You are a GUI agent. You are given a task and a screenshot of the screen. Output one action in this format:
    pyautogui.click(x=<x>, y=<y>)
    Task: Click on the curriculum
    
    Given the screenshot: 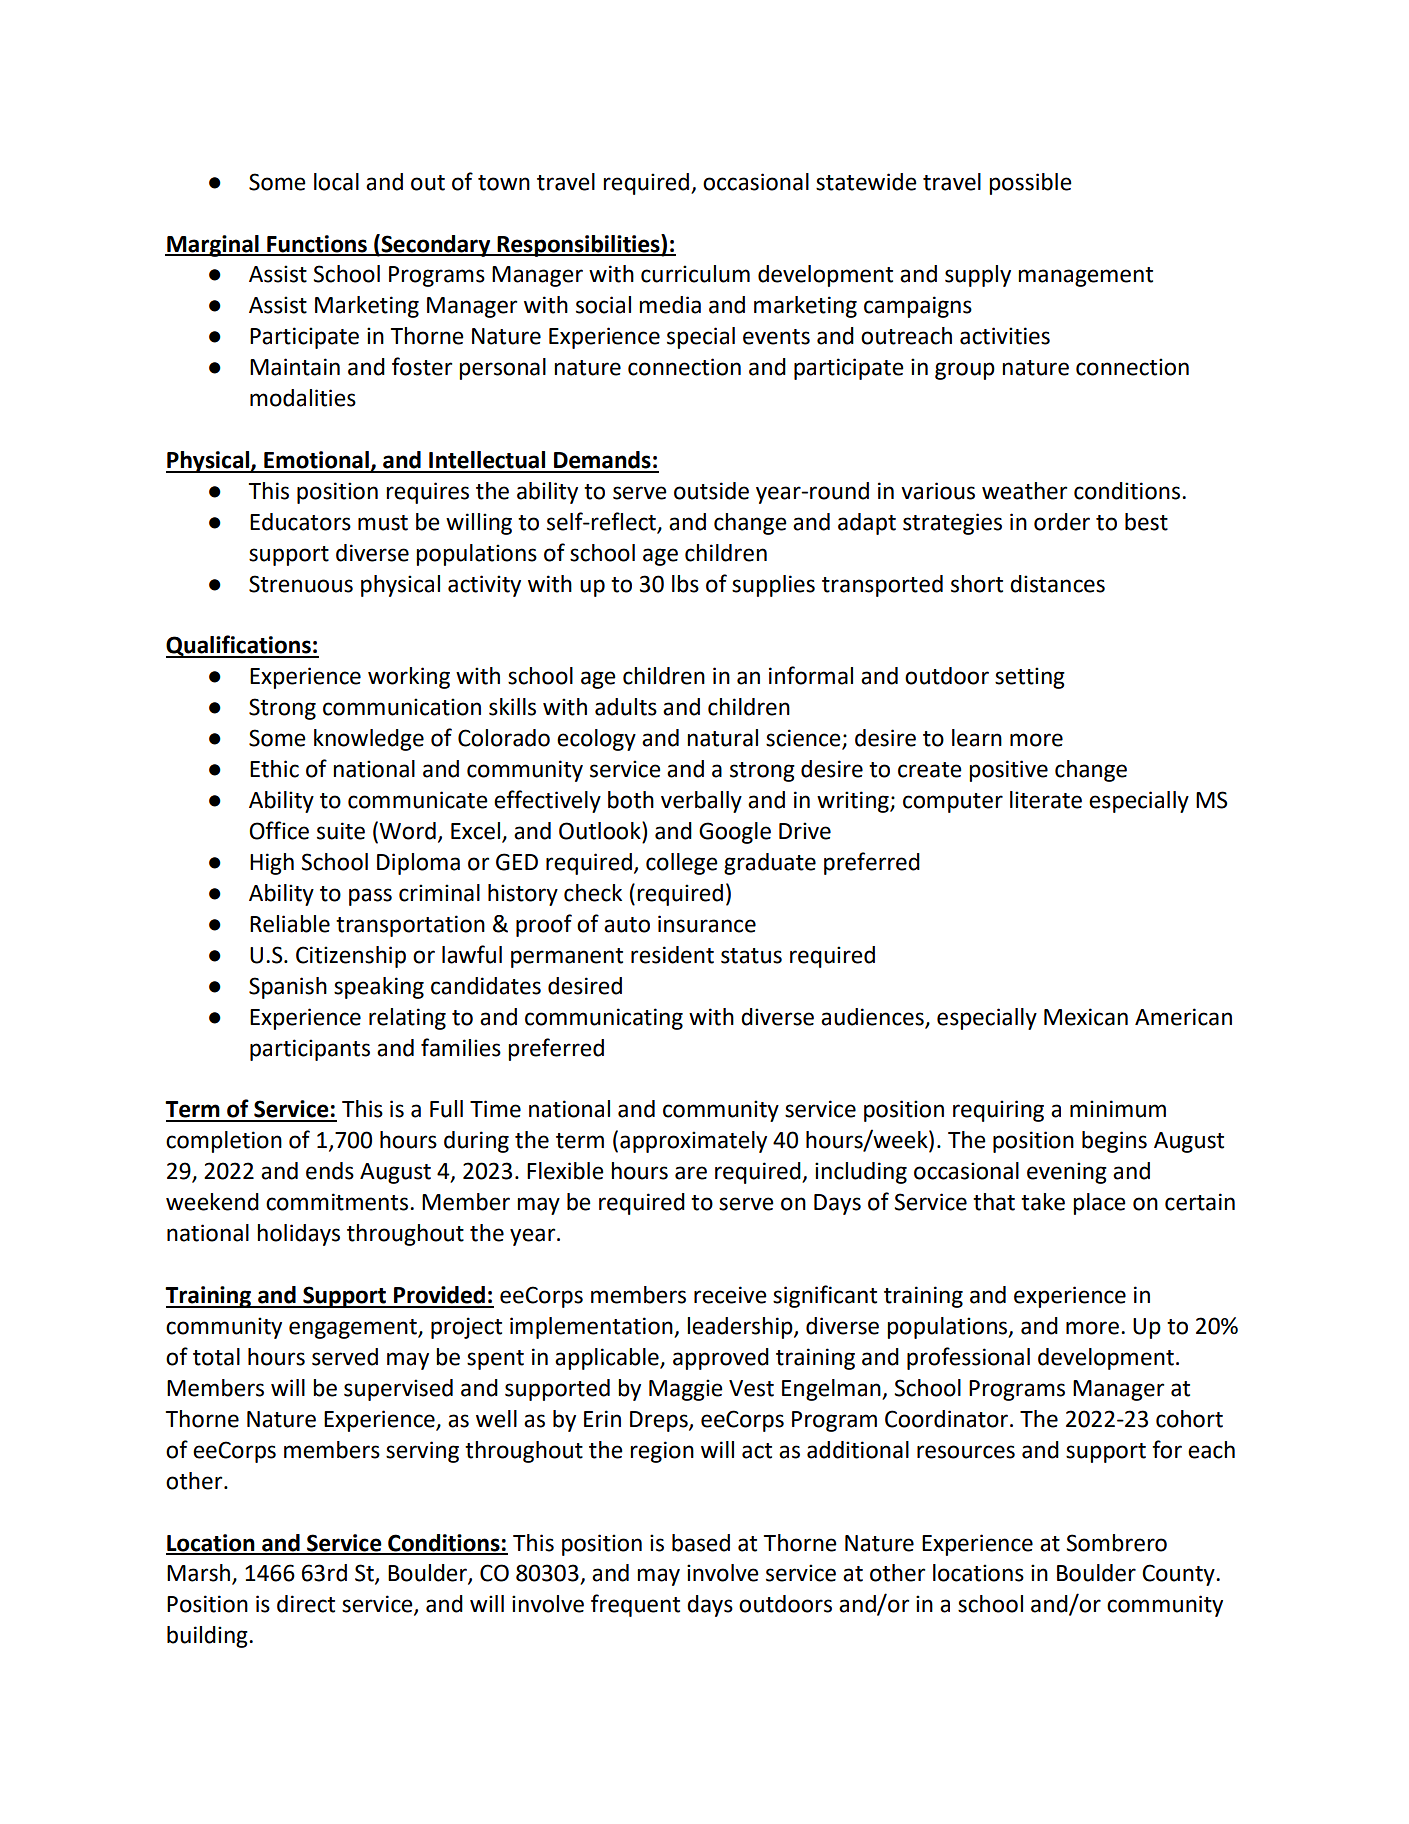 What is the action you would take?
    pyautogui.click(x=695, y=274)
